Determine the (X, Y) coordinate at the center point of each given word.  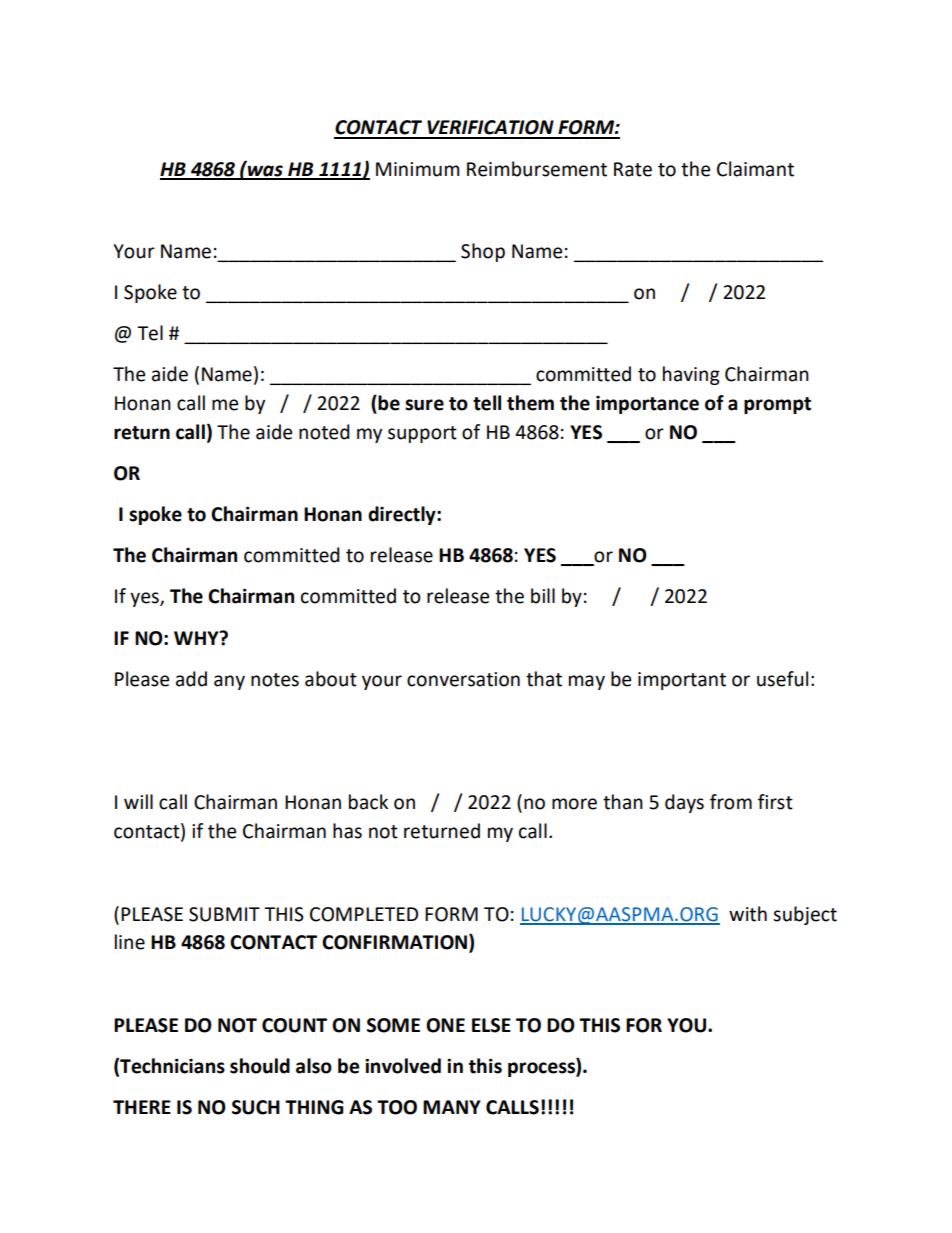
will (138, 801)
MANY (452, 1107)
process (542, 1069)
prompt (777, 405)
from (731, 802)
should (260, 1066)
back (368, 802)
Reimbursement (537, 169)
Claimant (755, 169)
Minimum (417, 169)
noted (324, 432)
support (422, 434)
